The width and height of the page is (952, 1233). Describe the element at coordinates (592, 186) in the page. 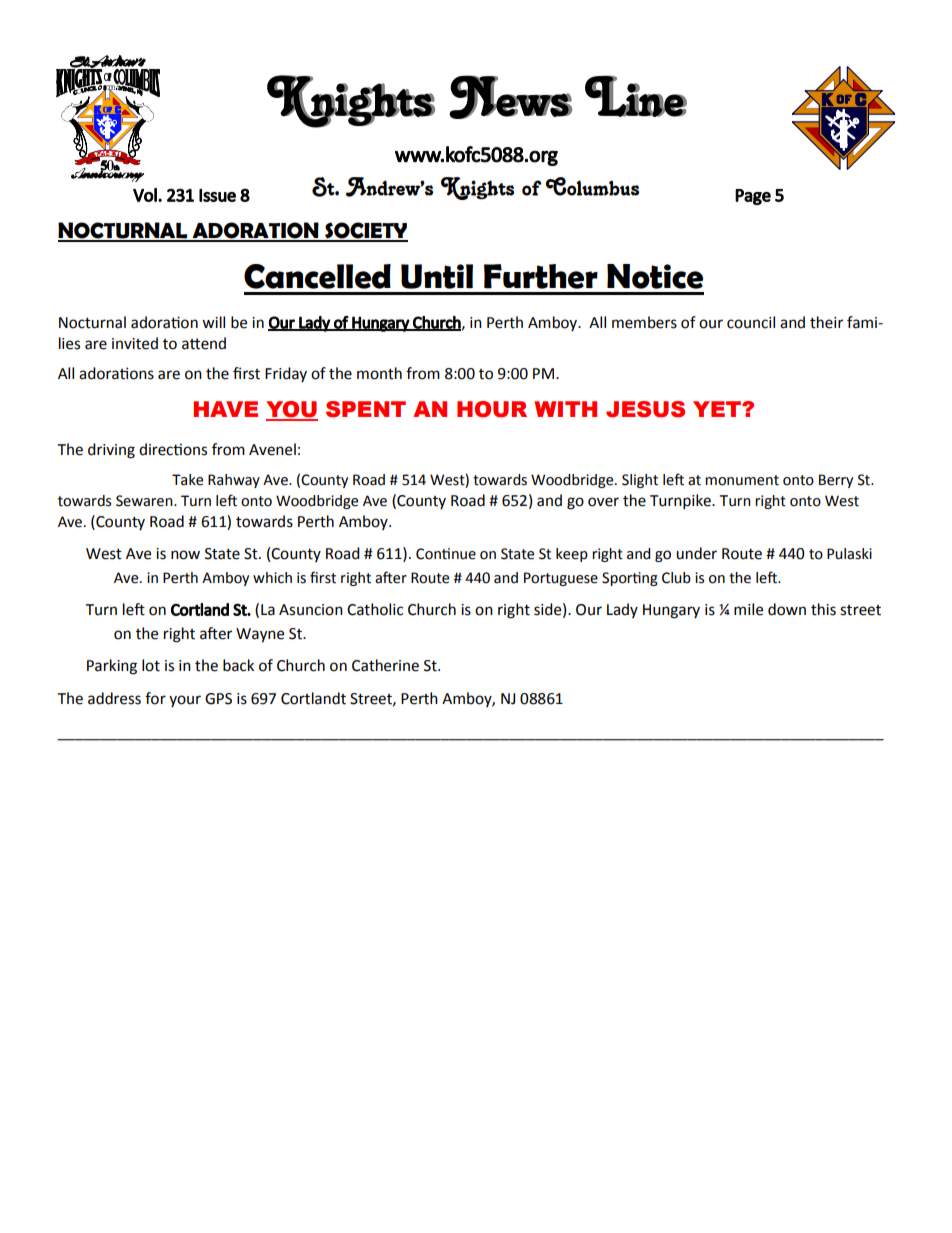

I see `Columbus` at that location.
